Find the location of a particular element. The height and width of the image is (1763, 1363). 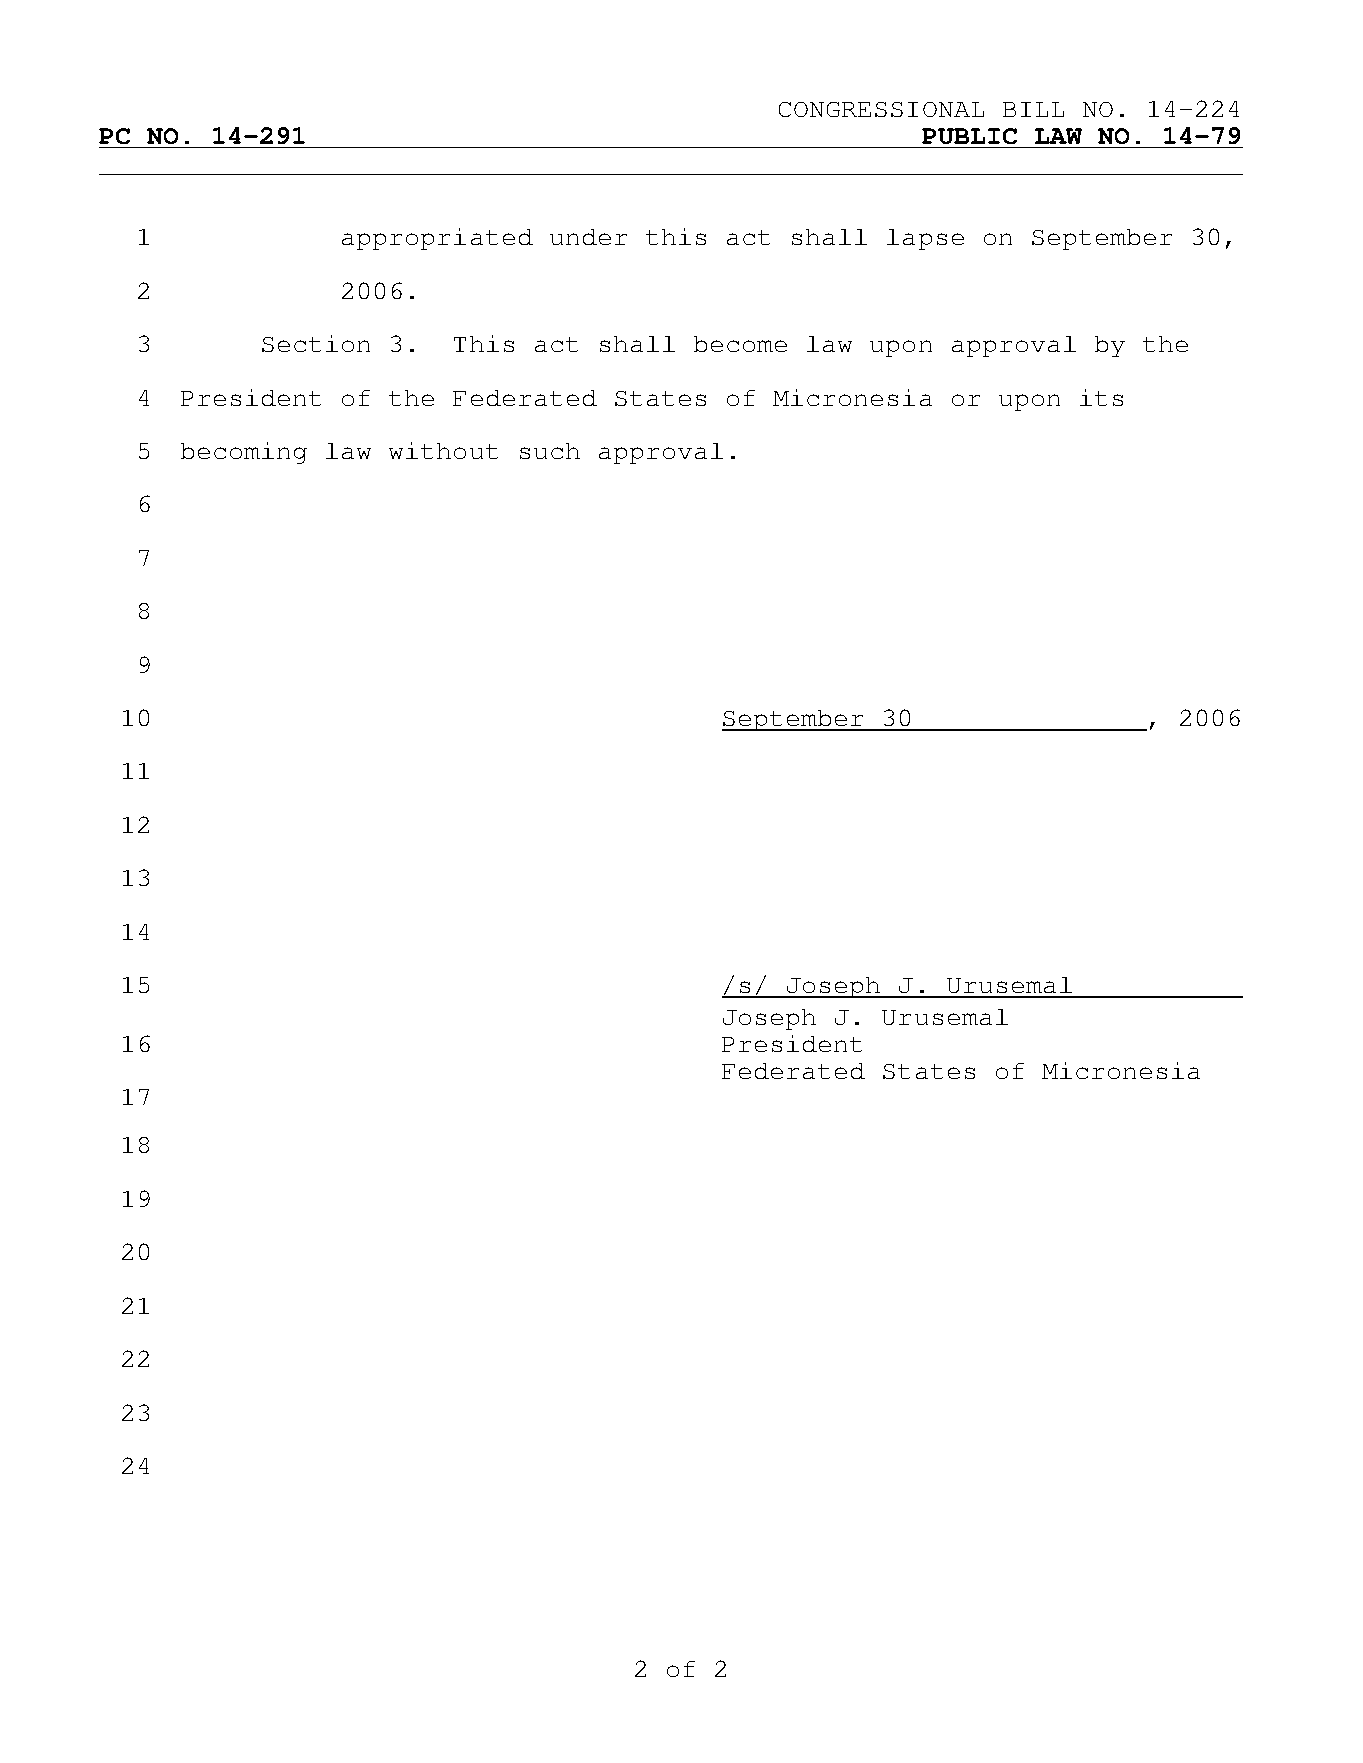

under is located at coordinates (588, 237).
